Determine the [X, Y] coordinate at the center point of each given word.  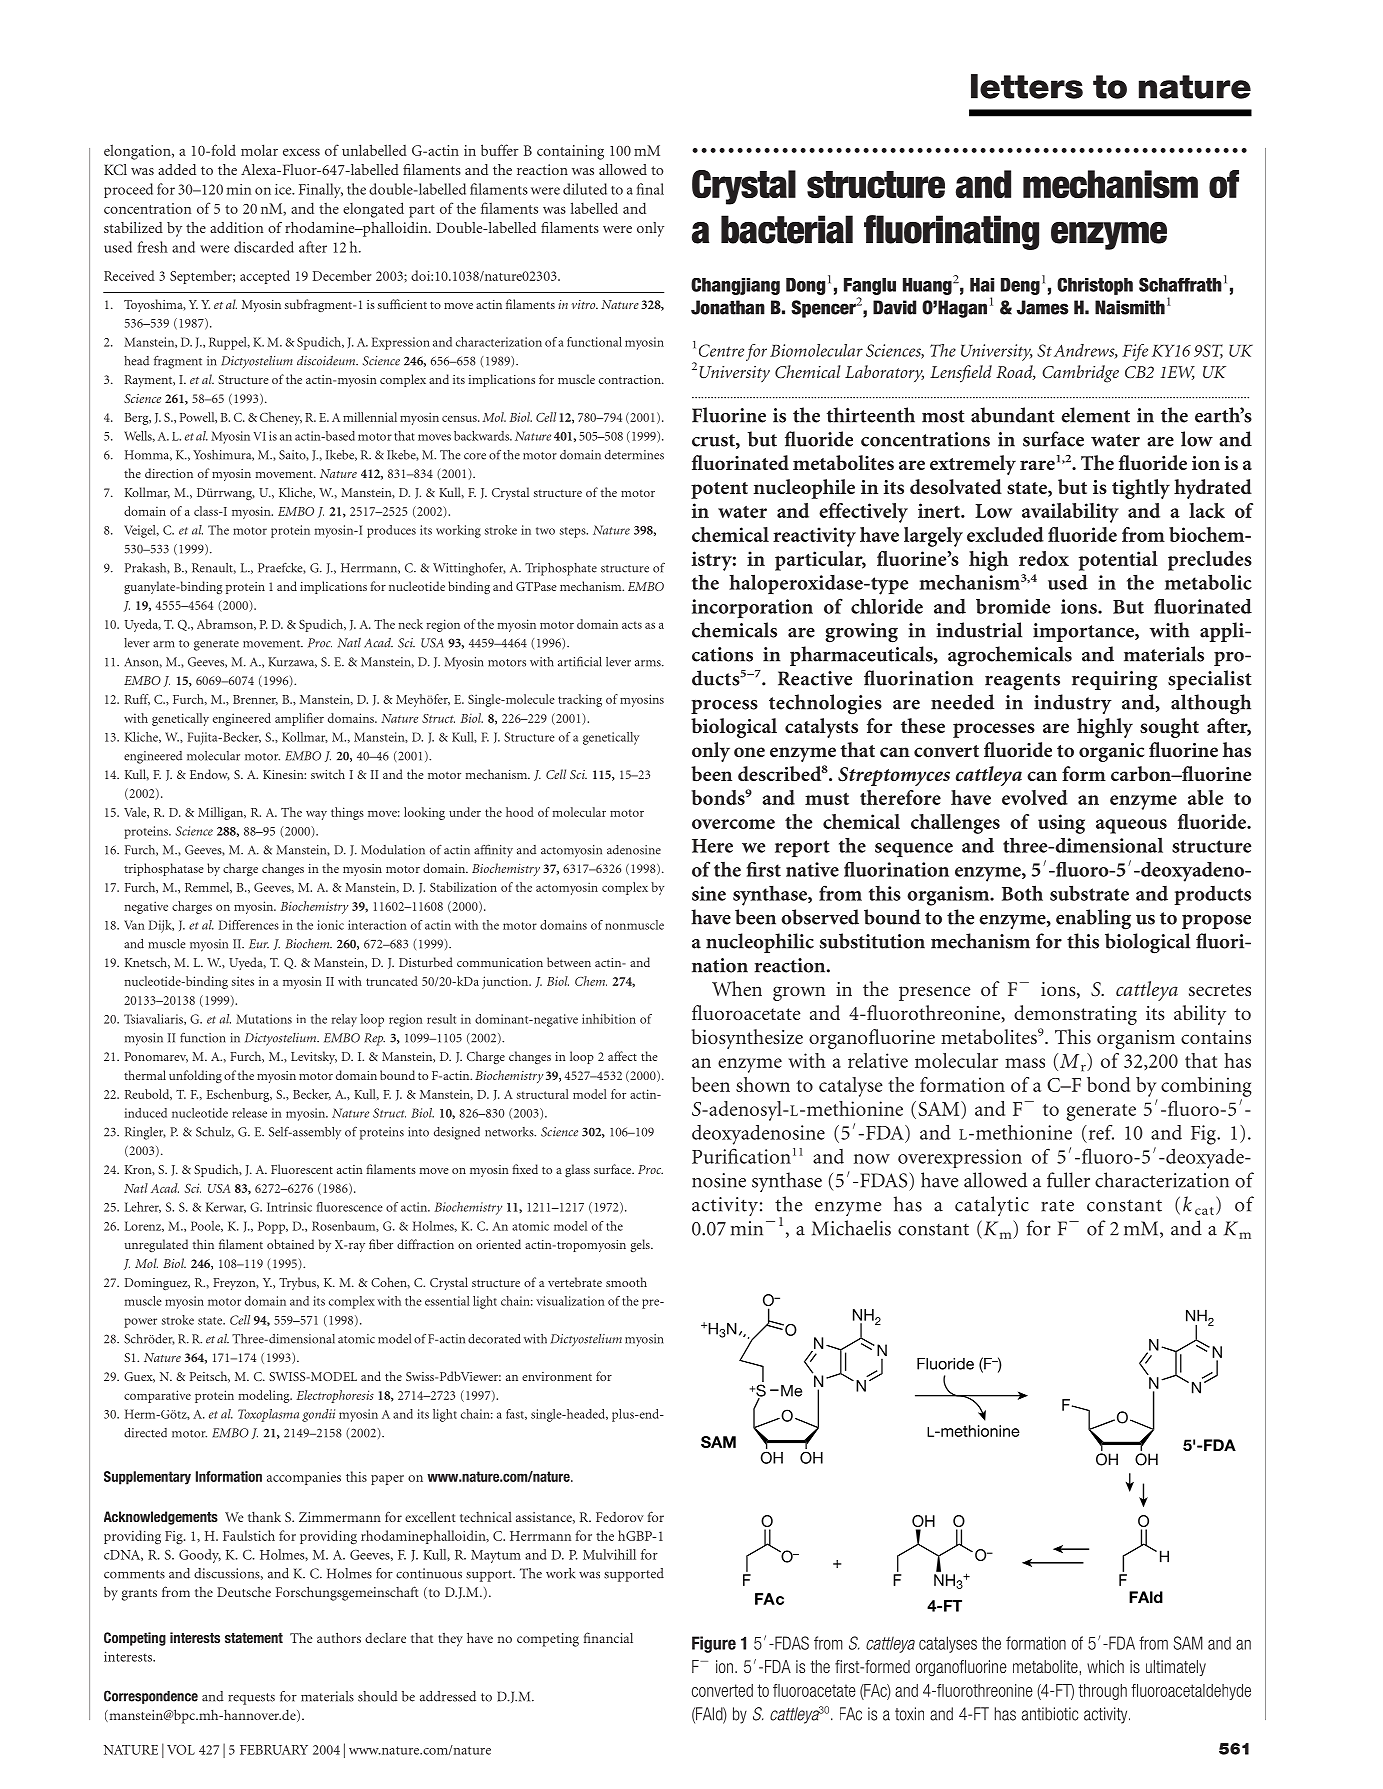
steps [574, 532]
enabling [1093, 919]
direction [169, 473]
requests [251, 1699]
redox [1044, 558]
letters [1027, 86]
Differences [249, 925]
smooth [626, 1282]
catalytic [992, 1206]
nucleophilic [760, 943]
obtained [290, 1244]
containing [570, 152]
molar [259, 150]
